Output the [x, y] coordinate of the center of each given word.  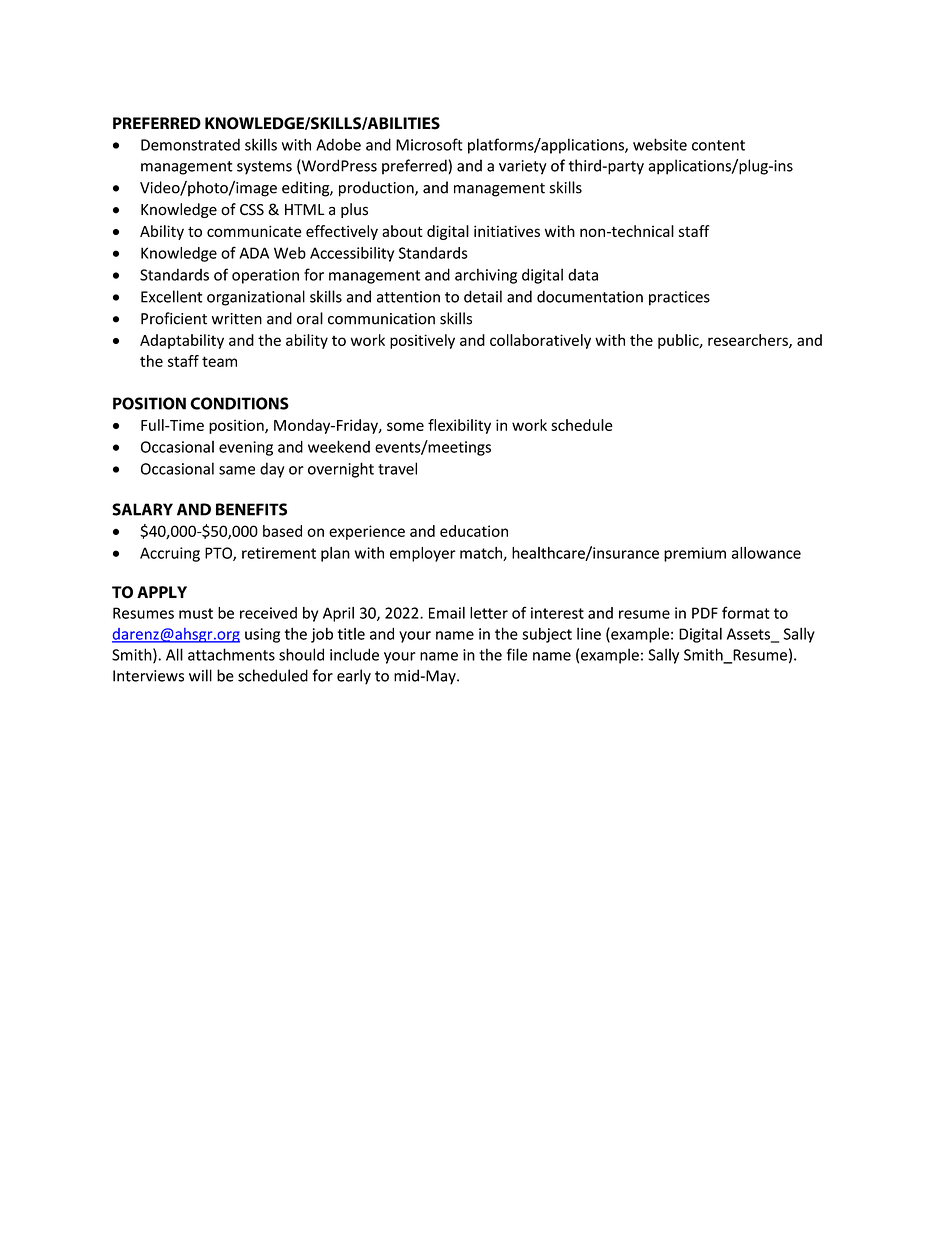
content [718, 145]
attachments [231, 654]
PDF [705, 613]
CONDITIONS [239, 403]
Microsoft [429, 144]
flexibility [459, 426]
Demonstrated [190, 144]
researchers [749, 341]
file [517, 654]
